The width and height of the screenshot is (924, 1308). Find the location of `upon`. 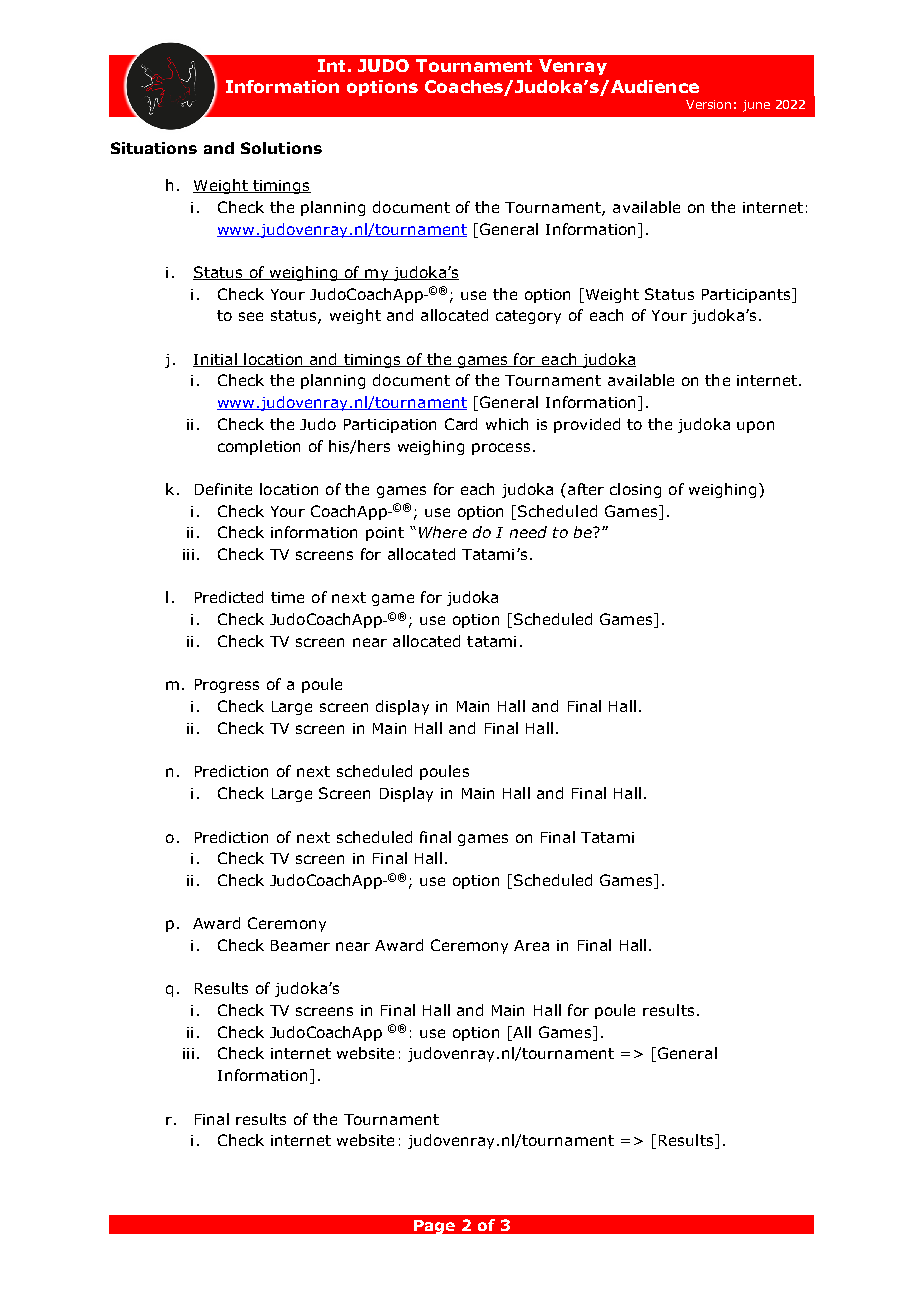

upon is located at coordinates (755, 427).
